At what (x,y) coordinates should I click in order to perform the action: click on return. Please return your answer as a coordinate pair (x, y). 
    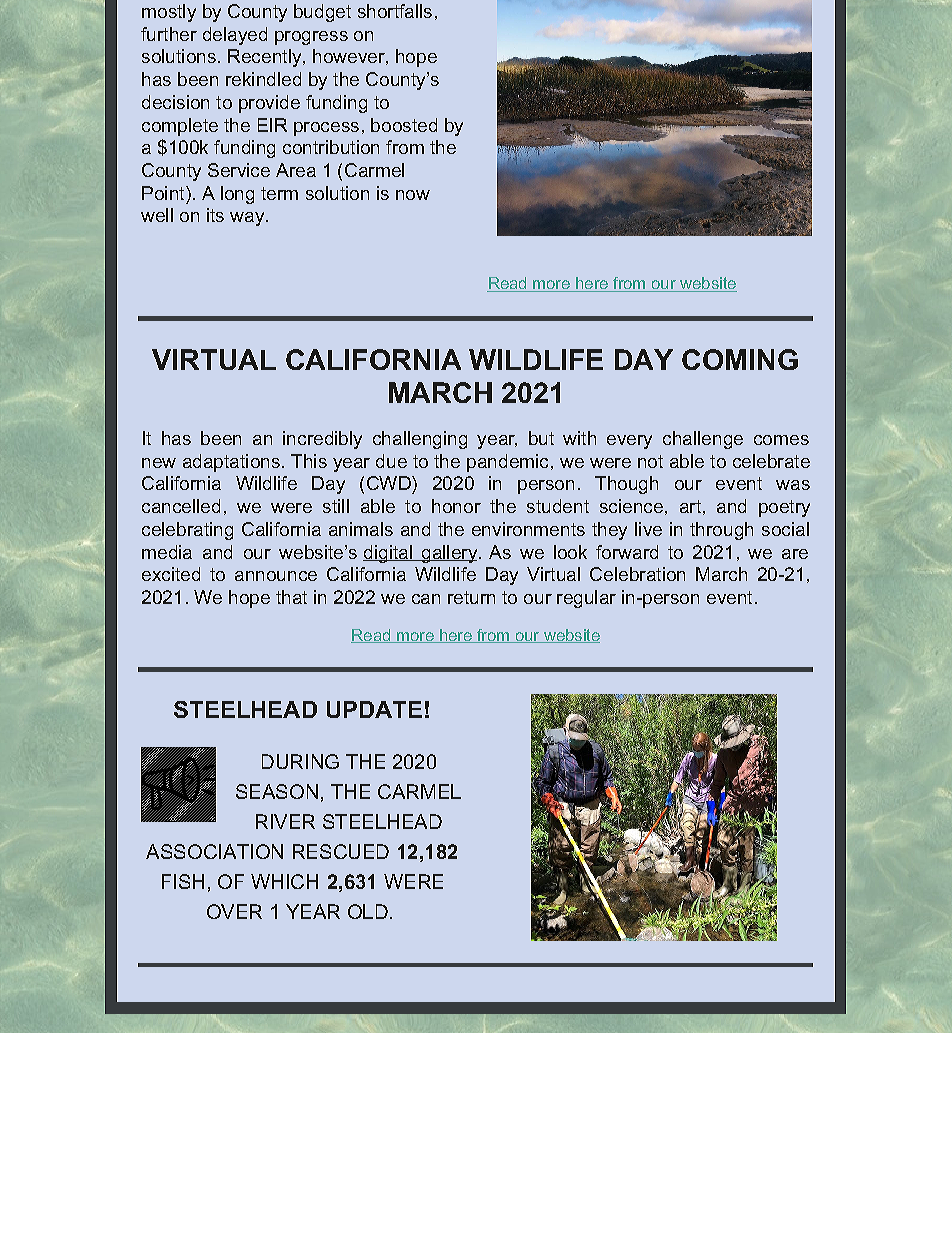
    Looking at the image, I should click on (471, 597).
